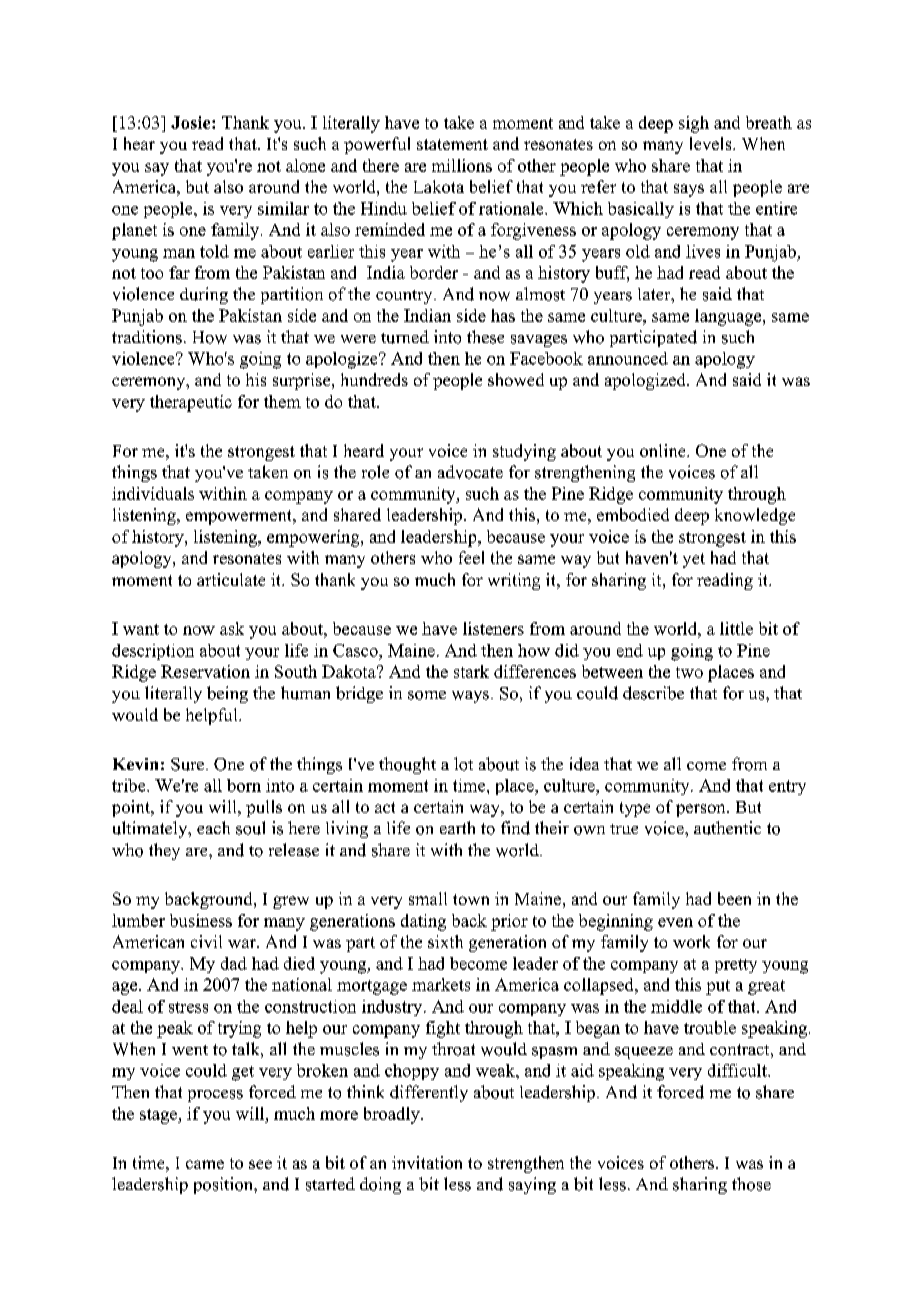  What do you see at coordinates (457, 827) in the document?
I see `earth` at bounding box center [457, 827].
